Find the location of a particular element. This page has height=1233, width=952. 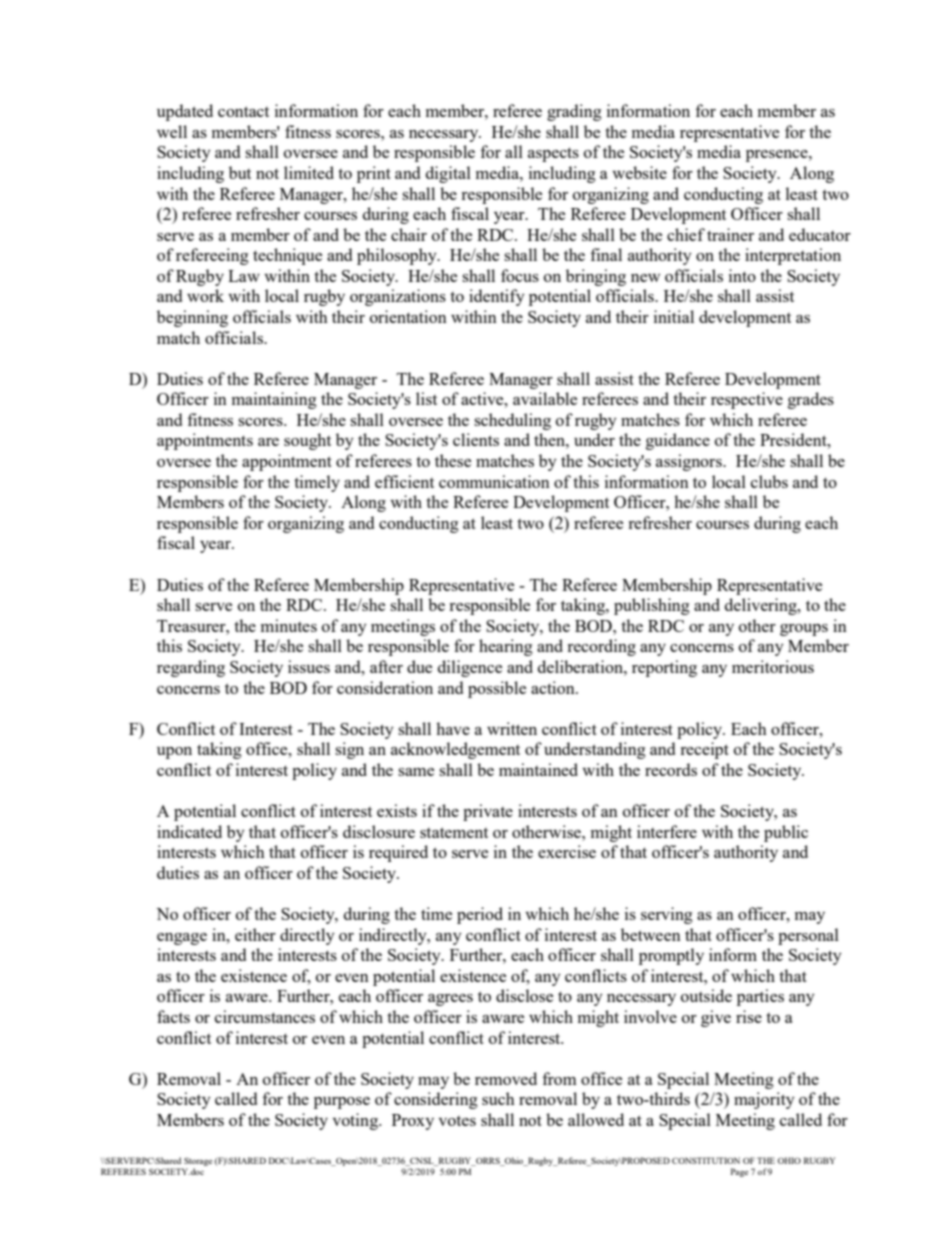

Page is located at coordinates (739, 1172).
